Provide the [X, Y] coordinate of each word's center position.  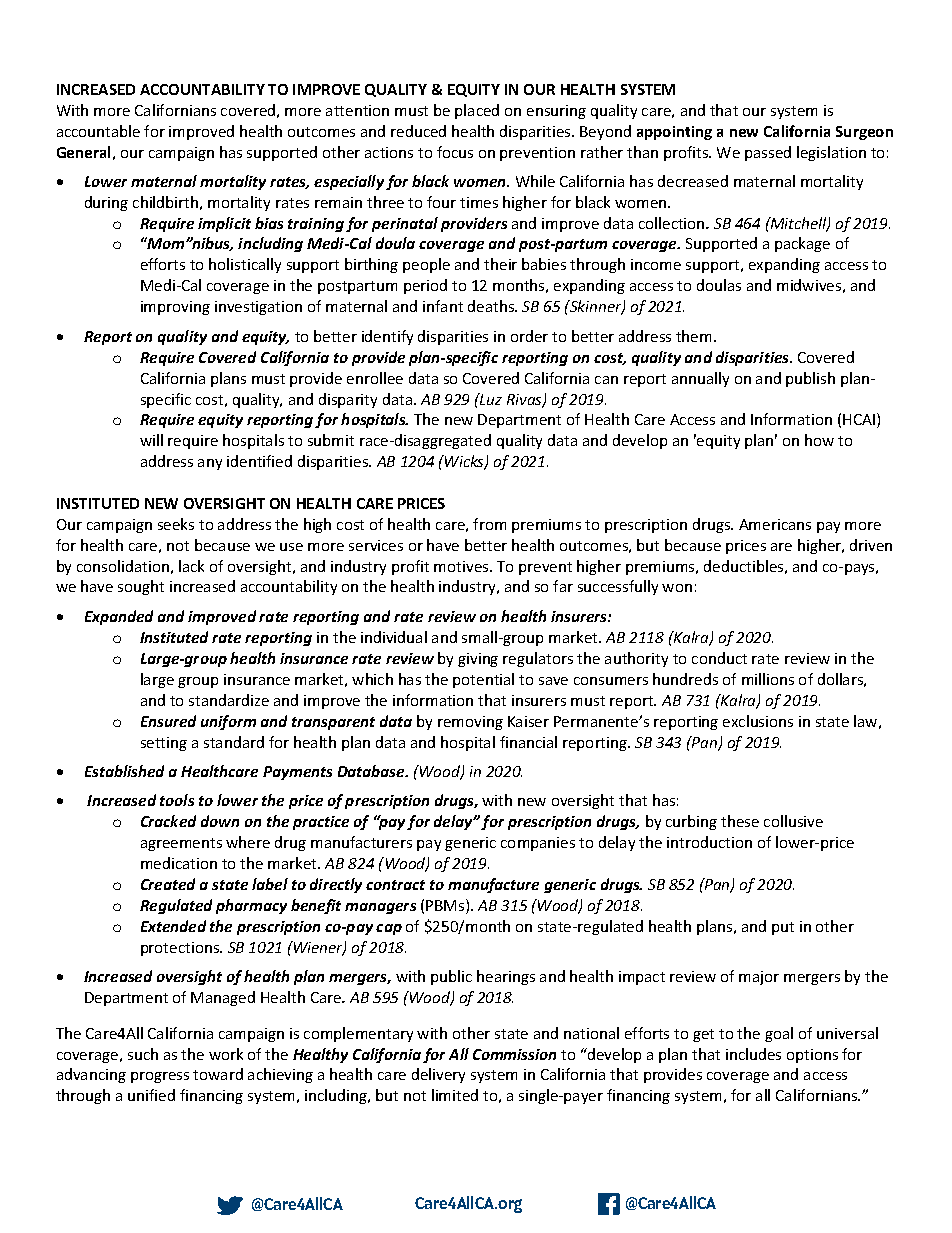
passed [768, 153]
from [489, 524]
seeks [176, 524]
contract [395, 885]
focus [455, 152]
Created [168, 884]
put [783, 928]
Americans [775, 524]
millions [768, 679]
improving [175, 308]
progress [160, 1077]
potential [483, 680]
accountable [98, 131]
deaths [492, 306]
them [693, 336]
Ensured [168, 721]
